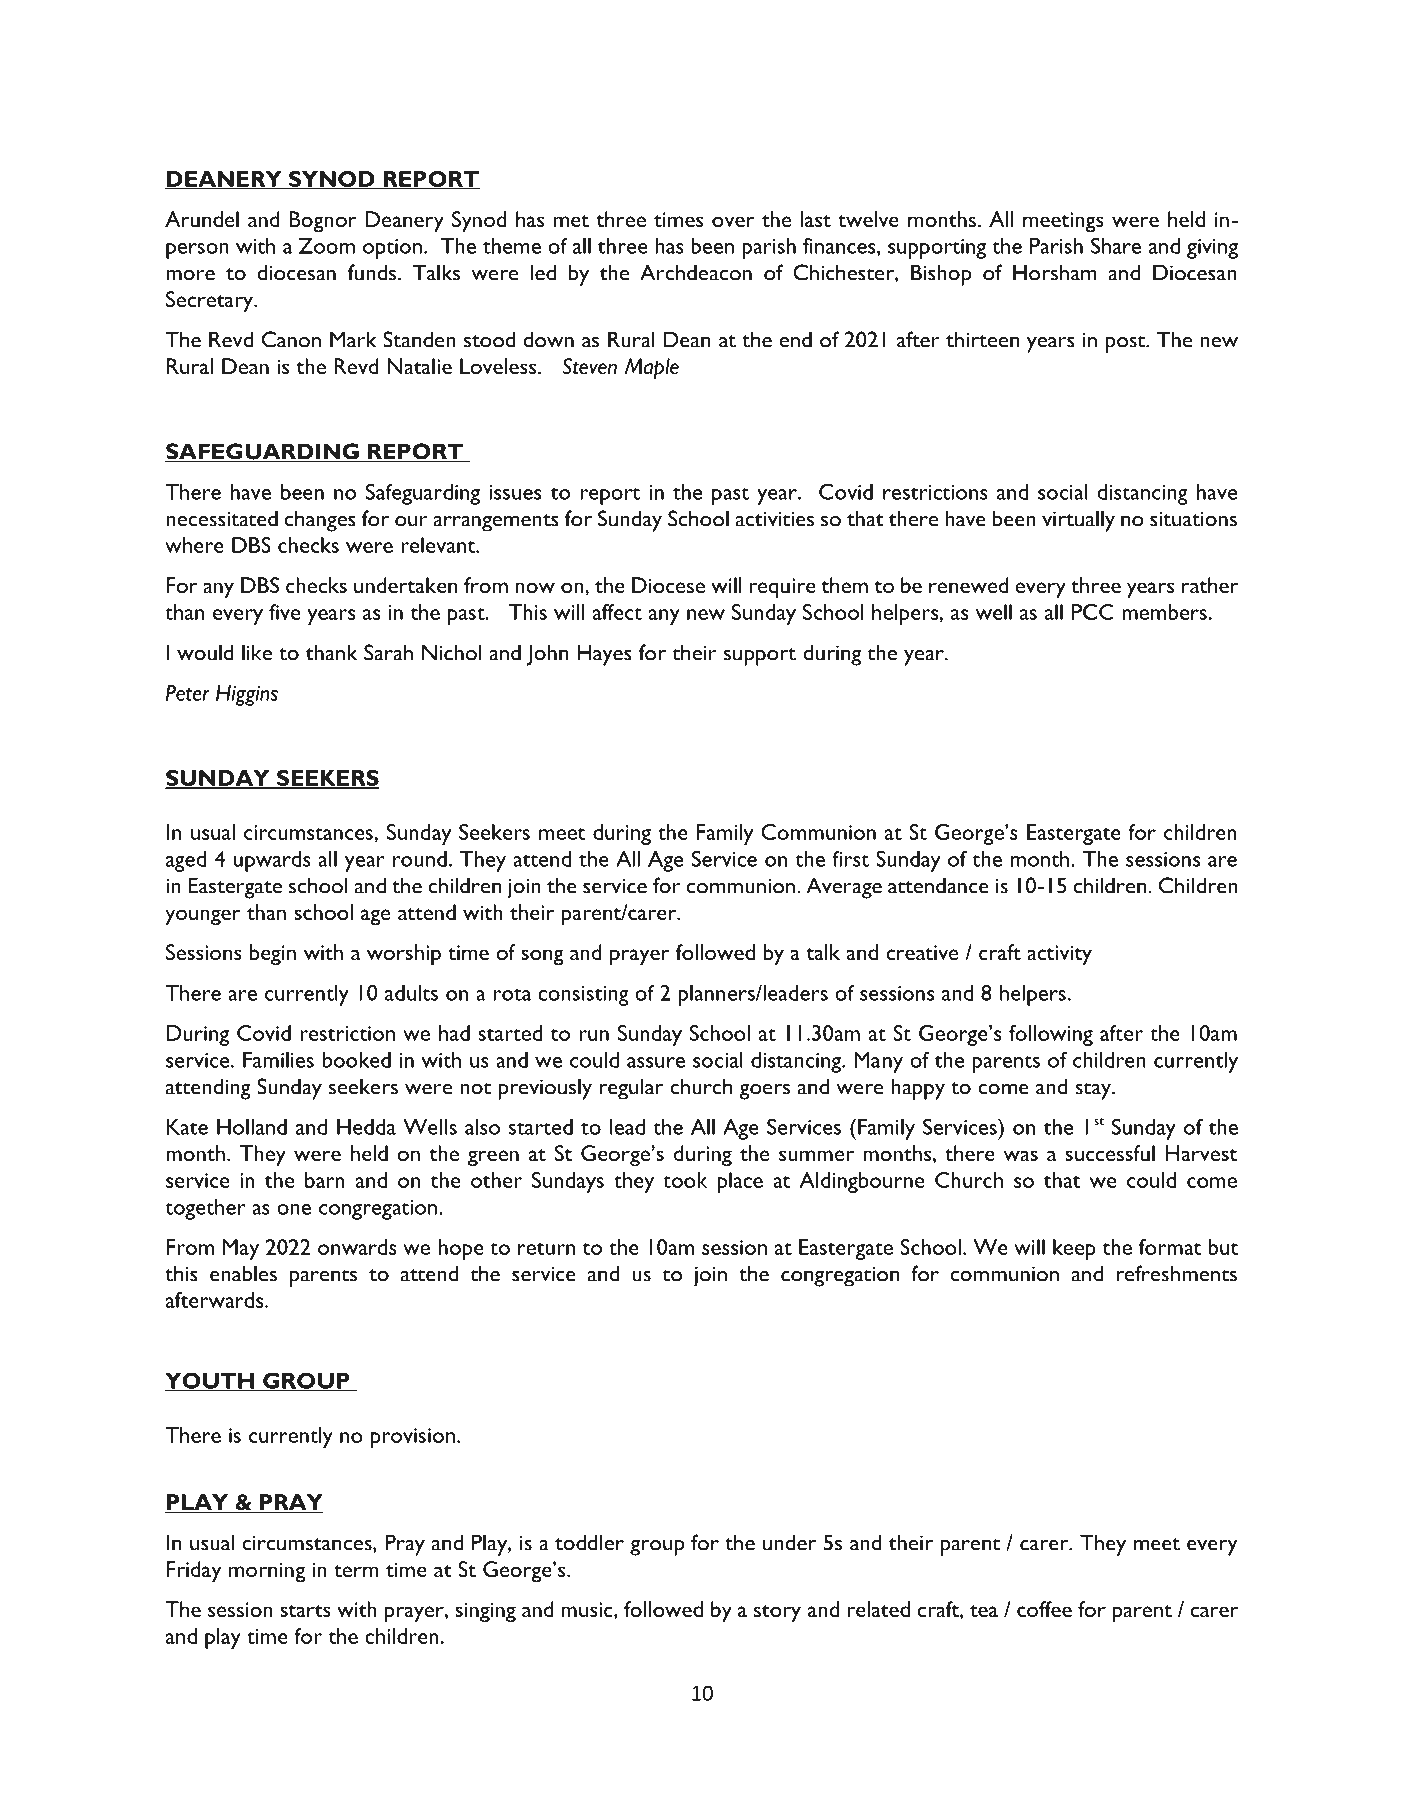  I want to click on Share, so click(1116, 245).
